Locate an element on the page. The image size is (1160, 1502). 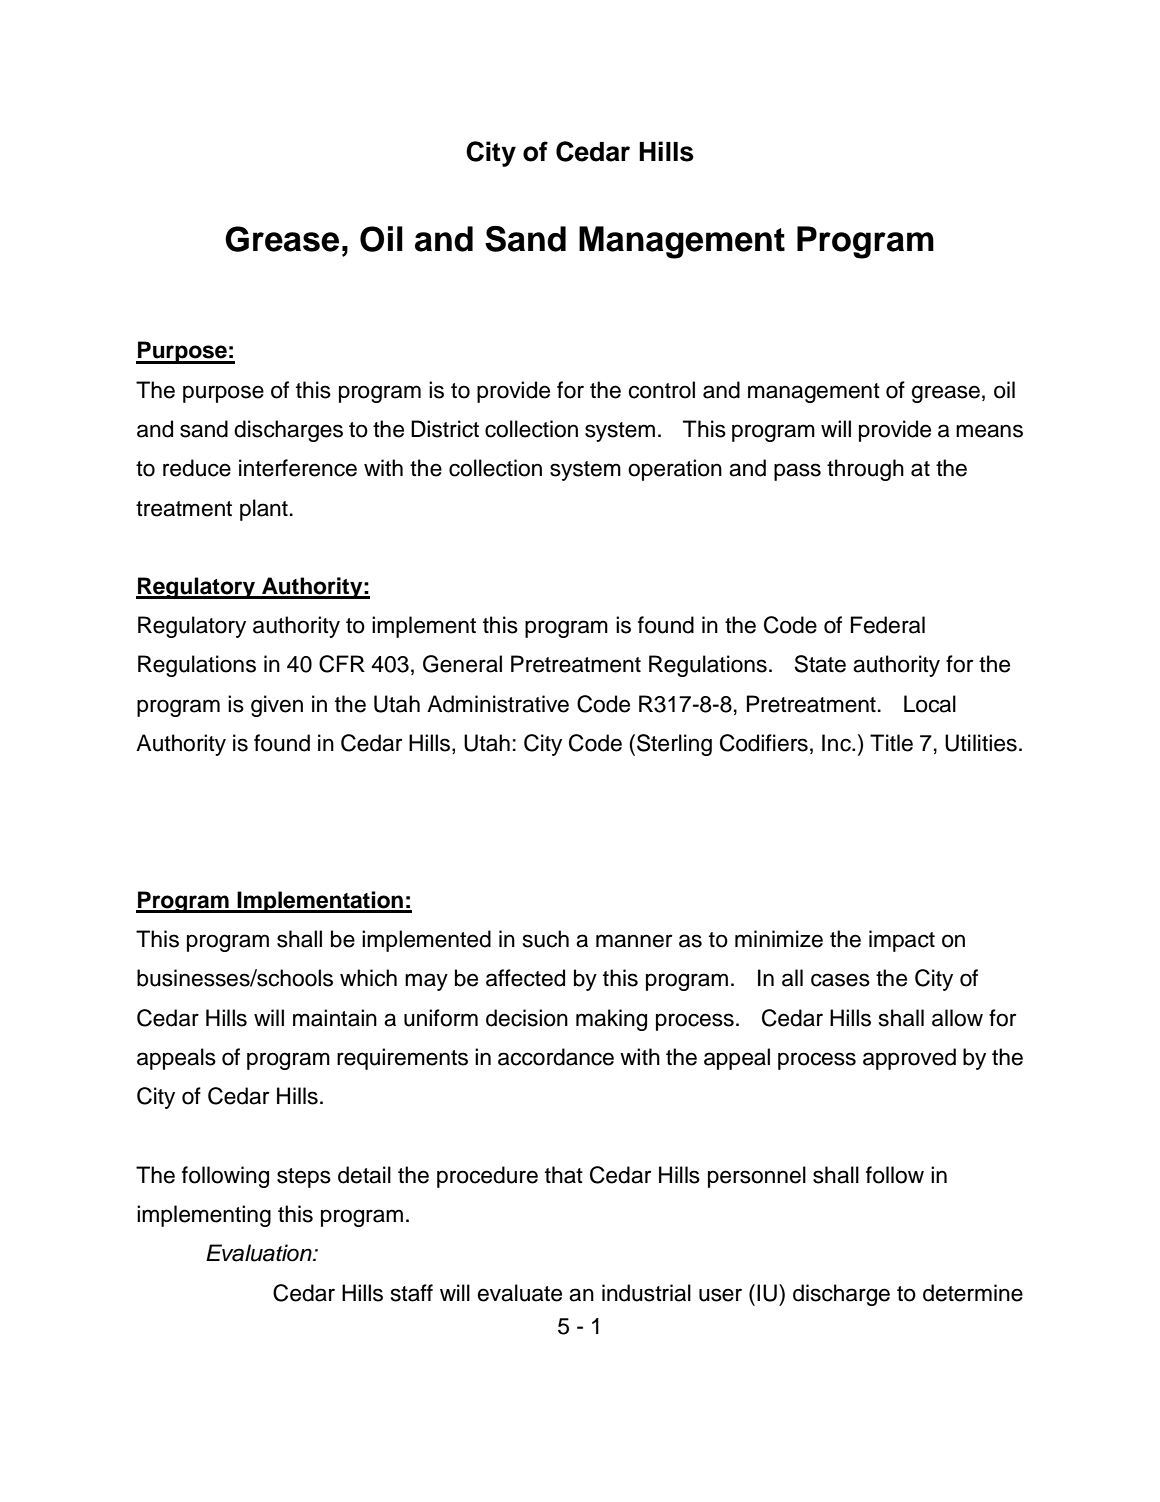
interference is located at coordinates (298, 468).
